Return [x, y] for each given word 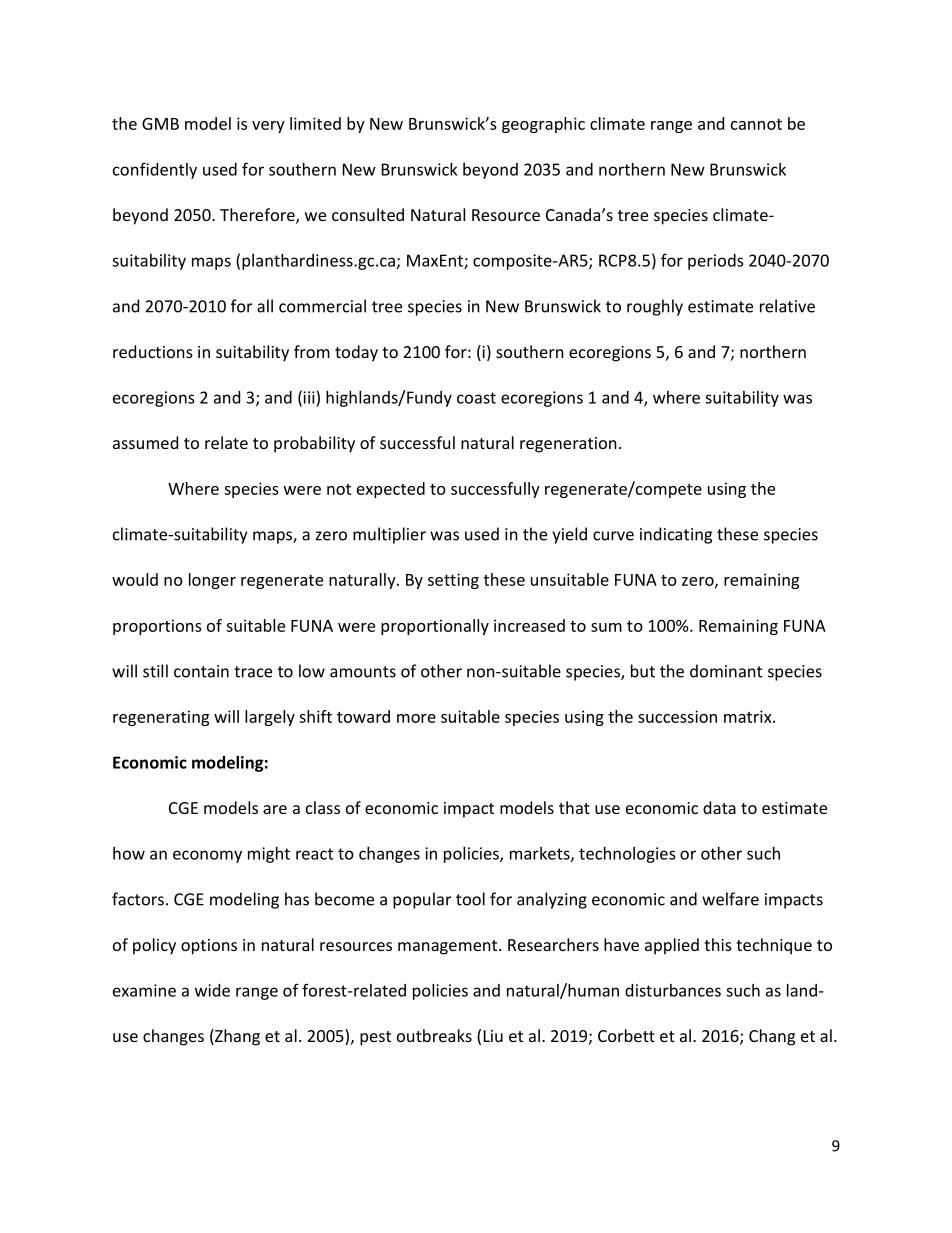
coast [476, 398]
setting [453, 581]
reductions [153, 351]
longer [212, 581]
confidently [155, 170]
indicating [676, 535]
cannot [756, 124]
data [719, 807]
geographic [543, 125]
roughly [655, 307]
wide [212, 990]
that [574, 807]
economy [207, 856]
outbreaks [434, 1035]
